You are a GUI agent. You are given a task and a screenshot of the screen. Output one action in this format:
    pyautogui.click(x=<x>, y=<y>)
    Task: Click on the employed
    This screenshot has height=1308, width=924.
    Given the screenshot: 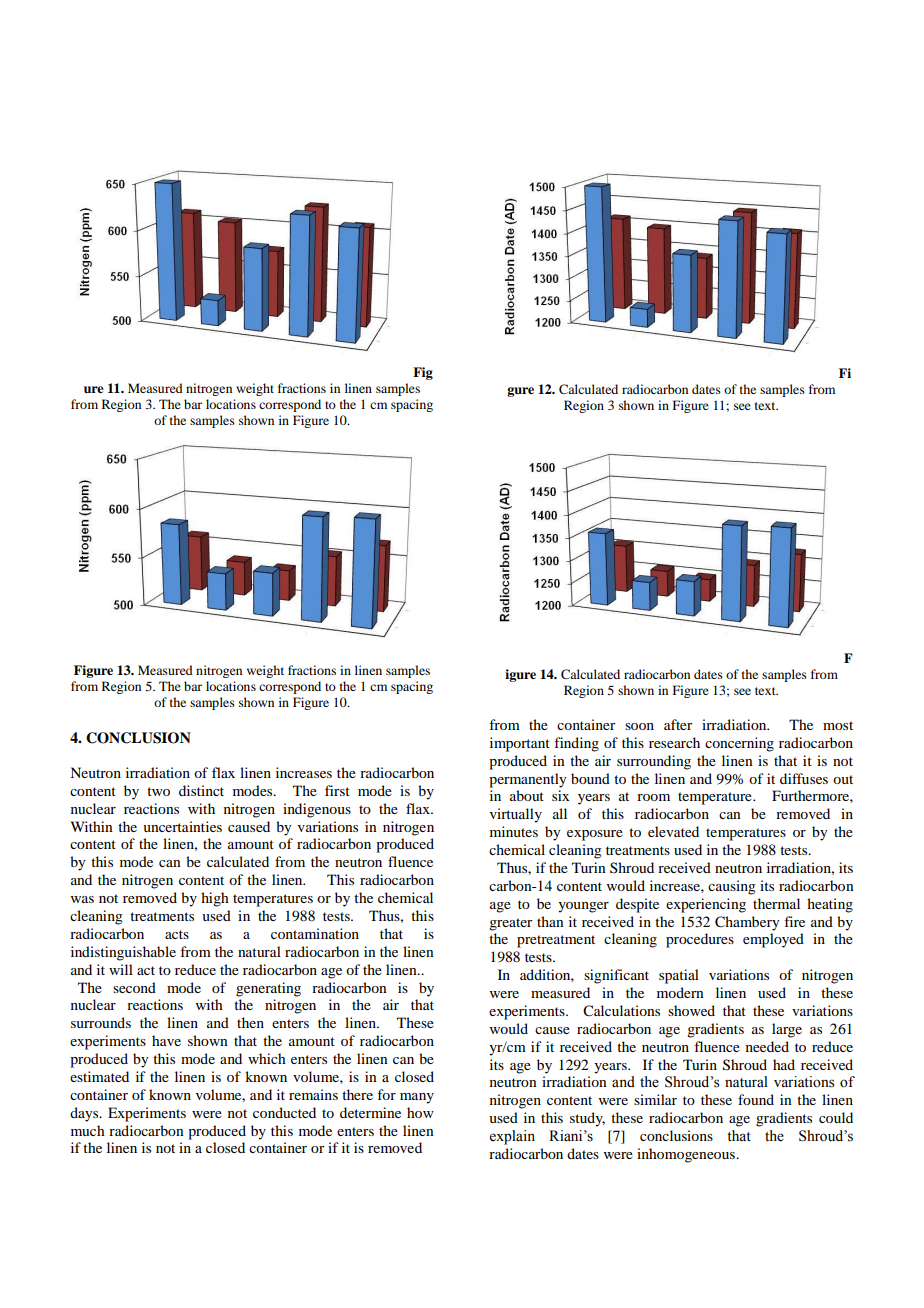 What is the action you would take?
    pyautogui.click(x=773, y=940)
